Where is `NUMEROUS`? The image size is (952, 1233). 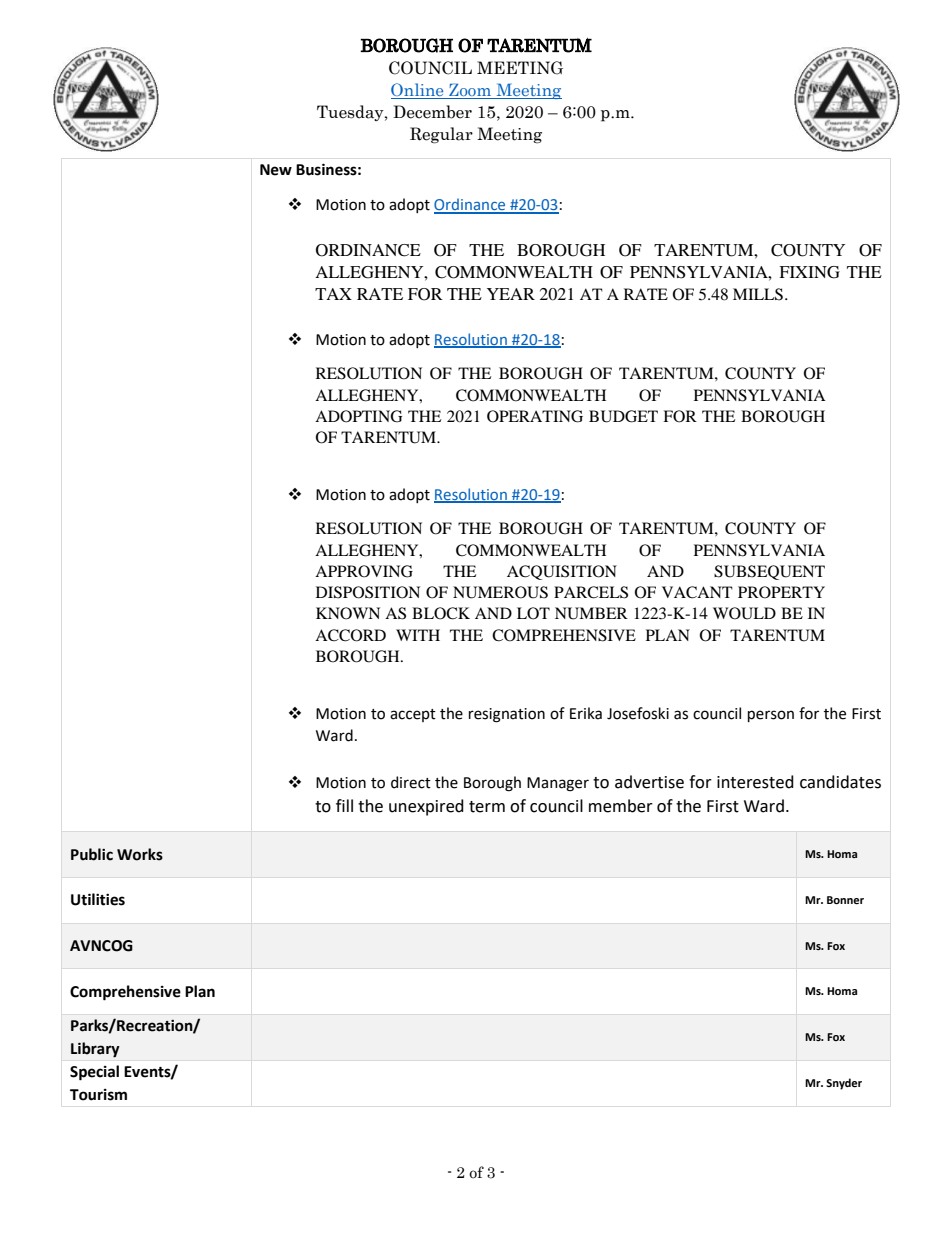 NUMEROUS is located at coordinates (500, 592).
